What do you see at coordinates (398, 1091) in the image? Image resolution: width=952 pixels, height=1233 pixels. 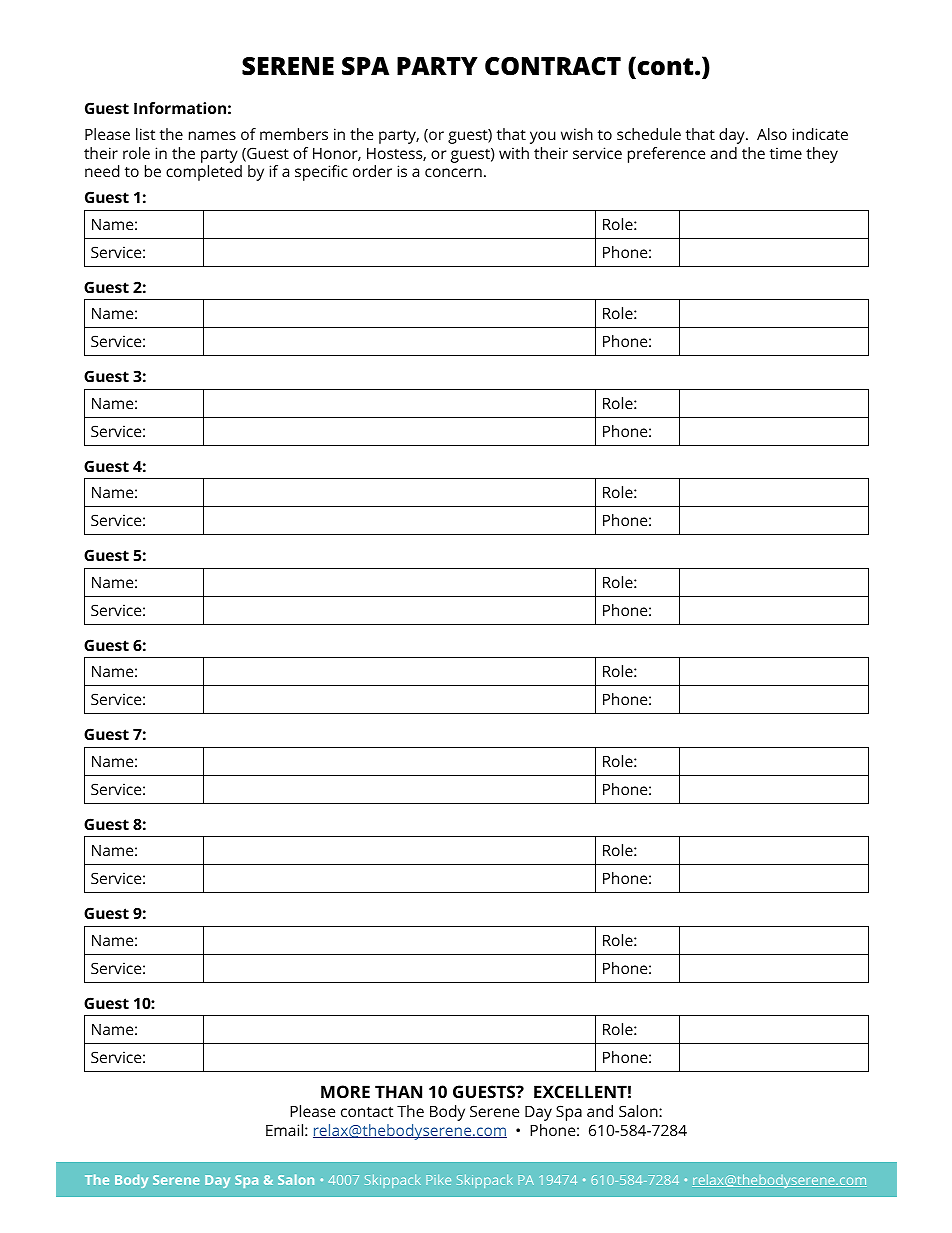 I see `THAN` at bounding box center [398, 1091].
